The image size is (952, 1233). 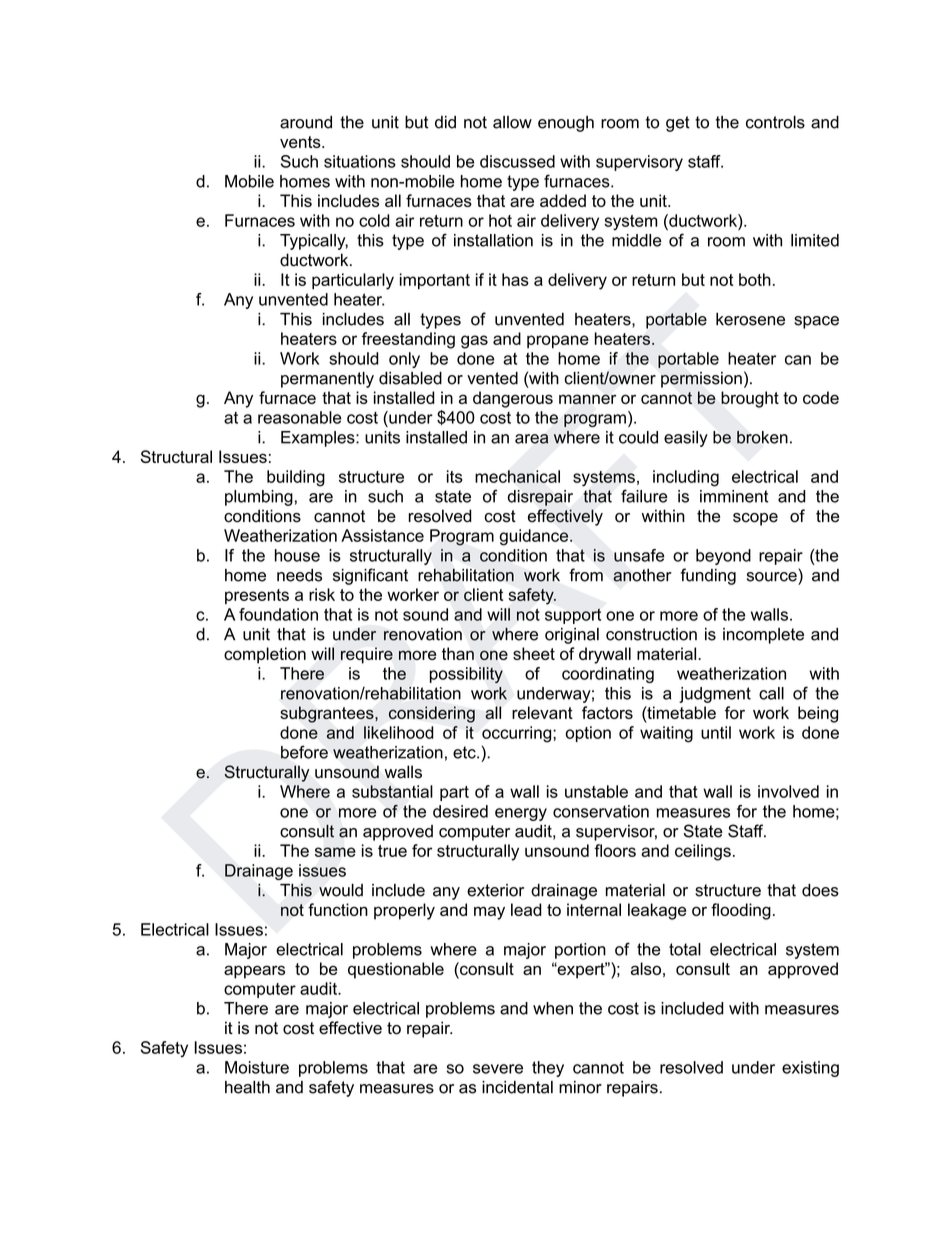 I want to click on until, so click(x=716, y=732).
